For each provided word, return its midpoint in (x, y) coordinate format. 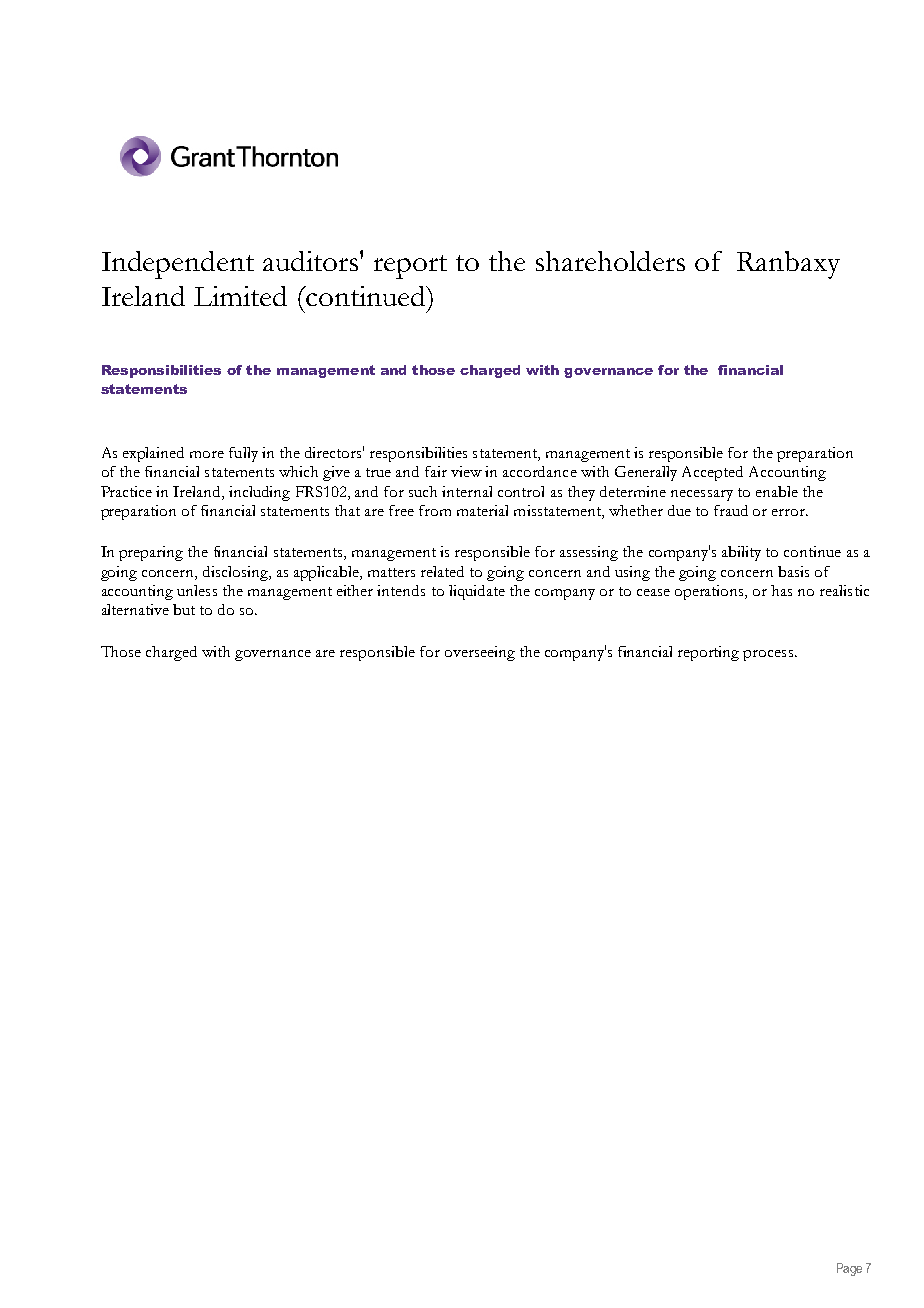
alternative (135, 609)
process (769, 655)
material (482, 510)
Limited (240, 296)
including (259, 493)
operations (711, 592)
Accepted (712, 473)
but (184, 609)
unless (197, 590)
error (790, 512)
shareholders (610, 261)
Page (849, 1269)
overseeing (480, 653)
